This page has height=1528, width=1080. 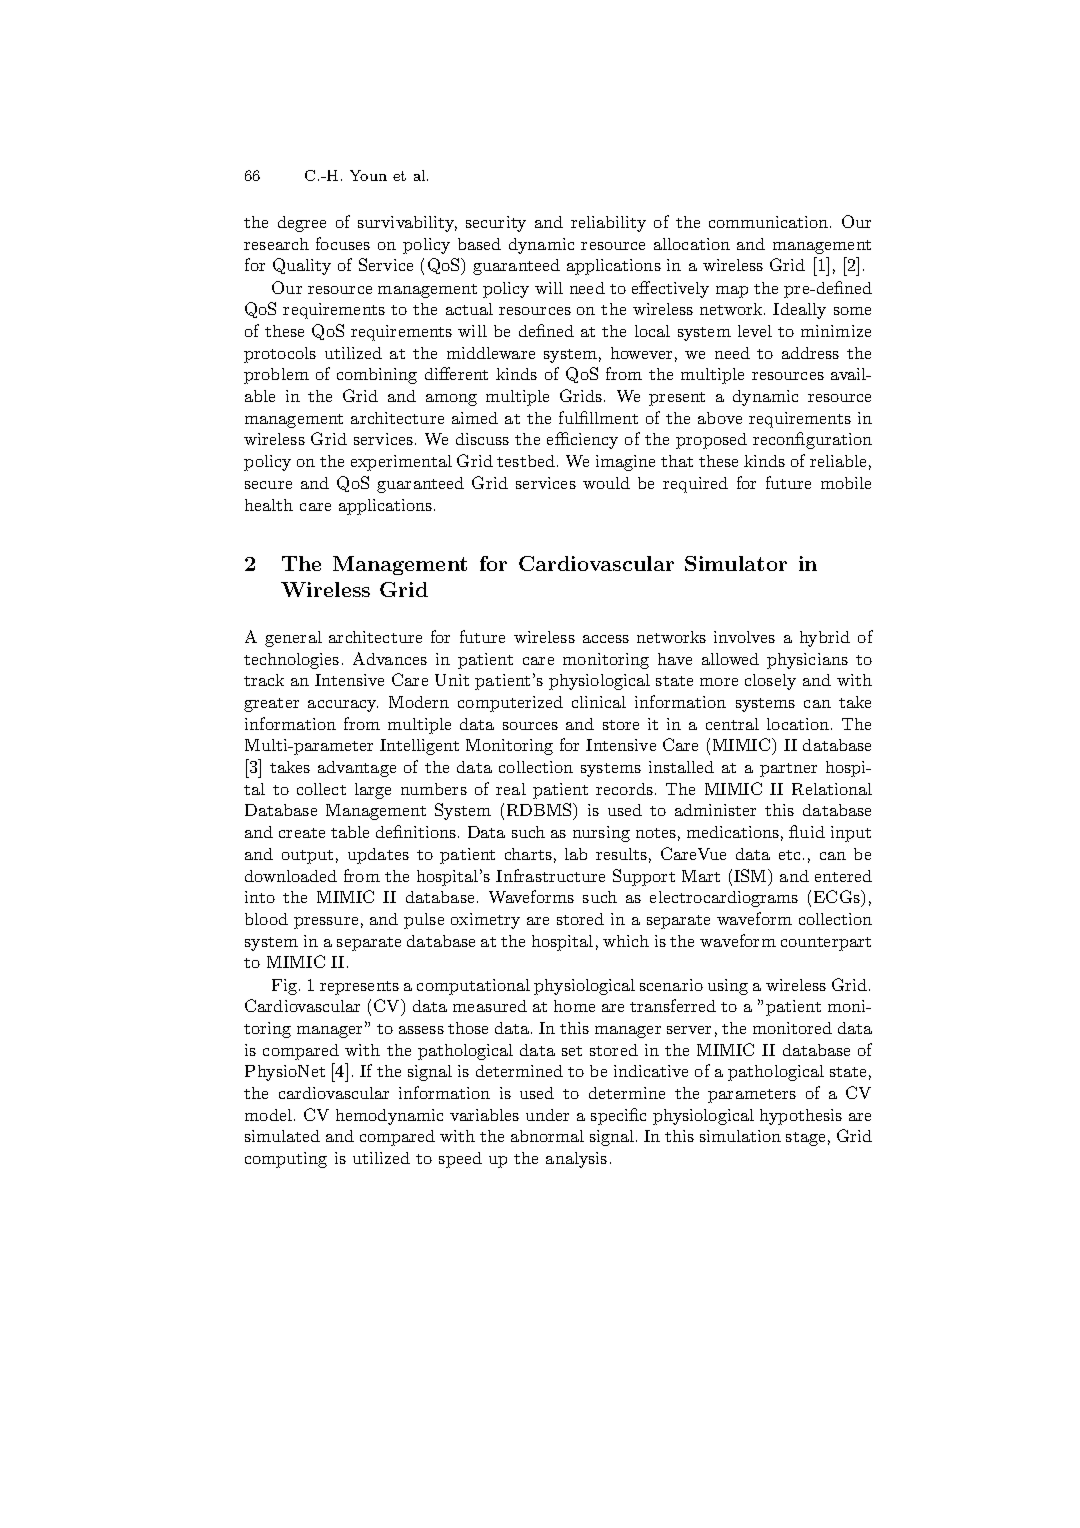 I want to click on simulated, so click(x=282, y=1136).
